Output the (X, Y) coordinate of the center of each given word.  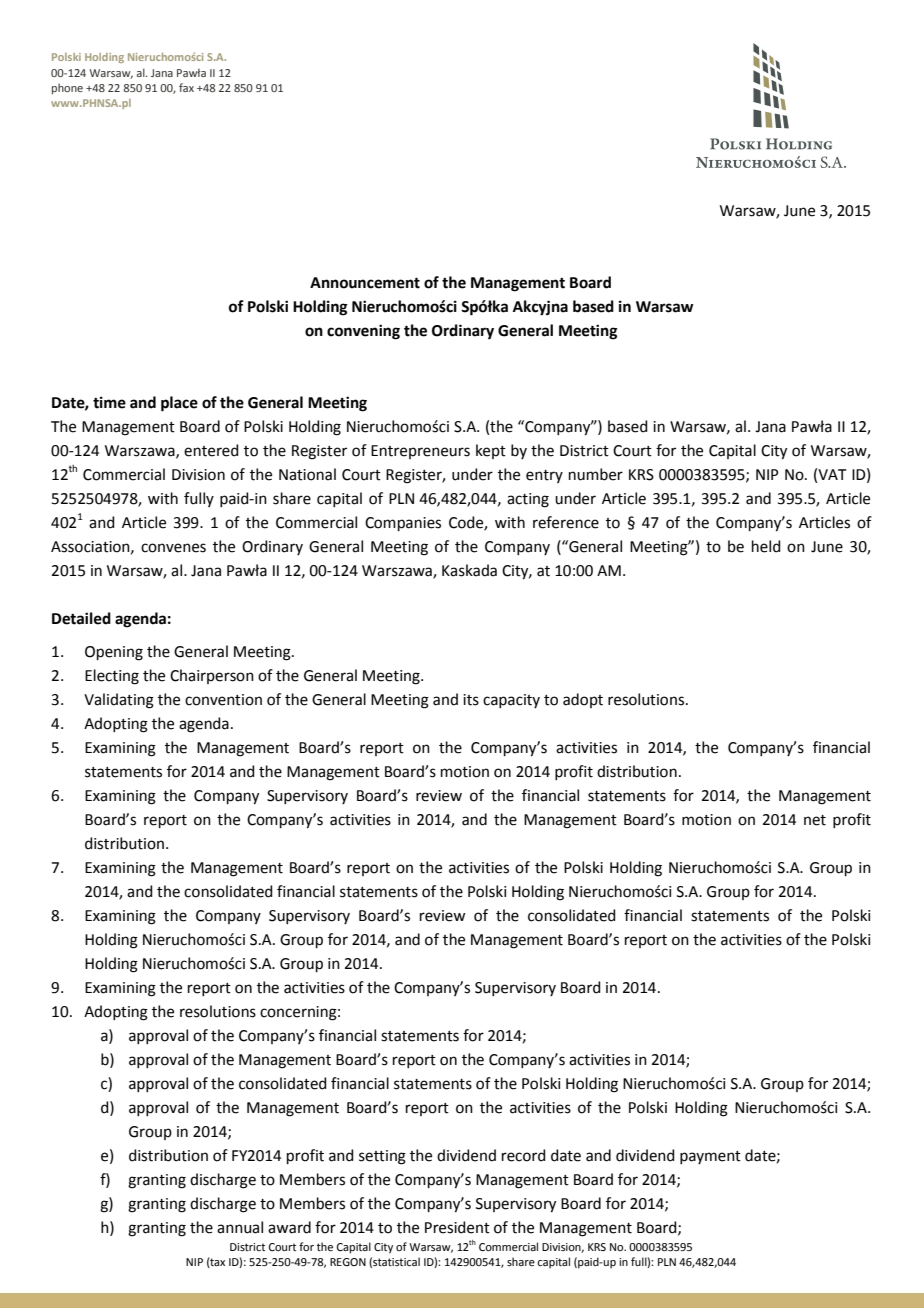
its (471, 700)
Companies (403, 524)
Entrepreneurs (420, 452)
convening (363, 332)
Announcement (365, 283)
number (596, 474)
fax (186, 87)
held (766, 546)
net (815, 820)
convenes (173, 548)
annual (240, 1227)
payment (710, 1157)
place (179, 404)
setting (382, 1157)
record (524, 1155)
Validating (119, 701)
